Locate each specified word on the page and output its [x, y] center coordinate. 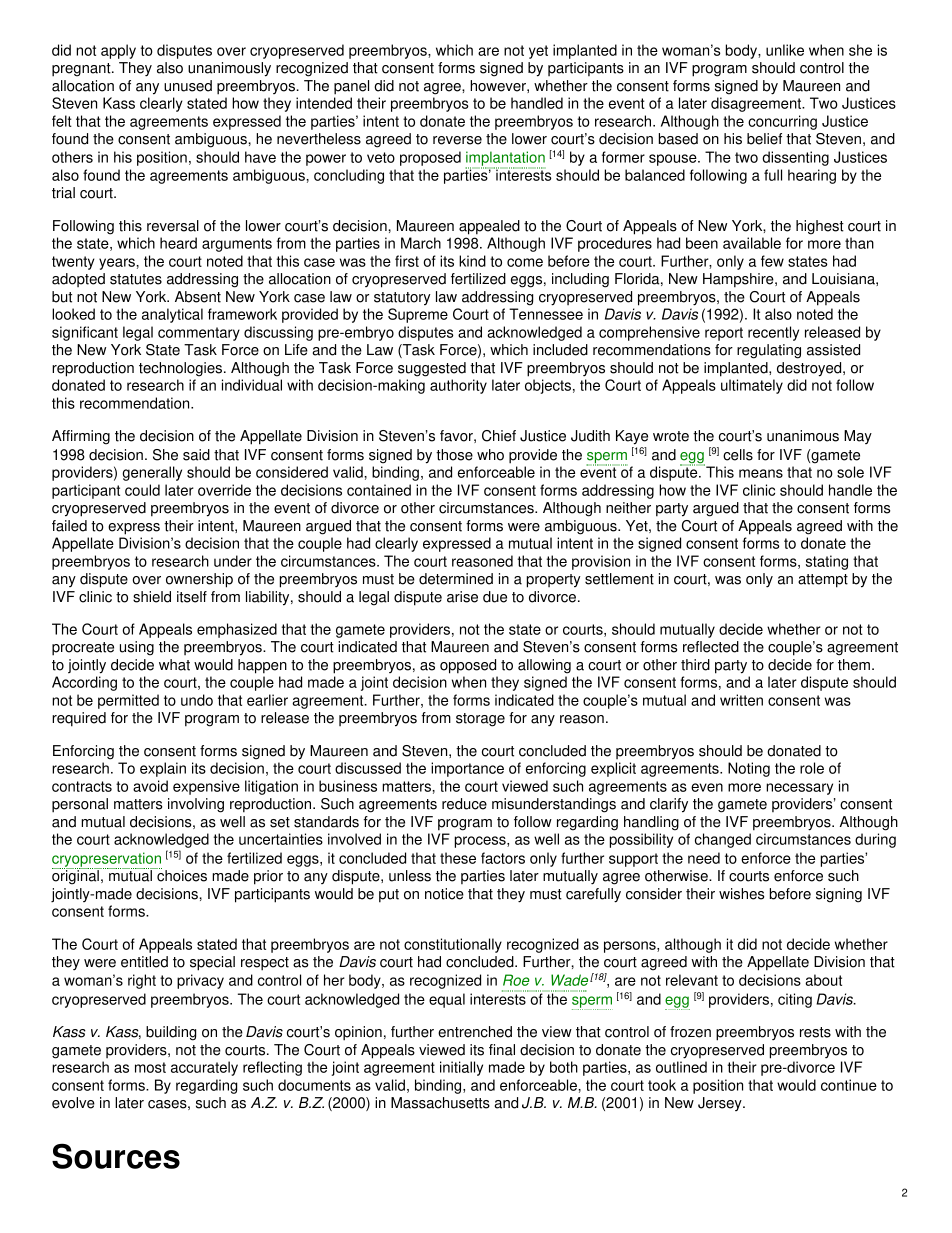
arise [462, 597]
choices [181, 875]
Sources [116, 1156]
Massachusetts [440, 1103]
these [458, 858]
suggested [432, 369]
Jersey [721, 1104]
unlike [785, 50]
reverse [457, 140]
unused [188, 86]
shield [152, 597]
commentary [199, 334]
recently [773, 333]
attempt [823, 581]
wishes [741, 894]
